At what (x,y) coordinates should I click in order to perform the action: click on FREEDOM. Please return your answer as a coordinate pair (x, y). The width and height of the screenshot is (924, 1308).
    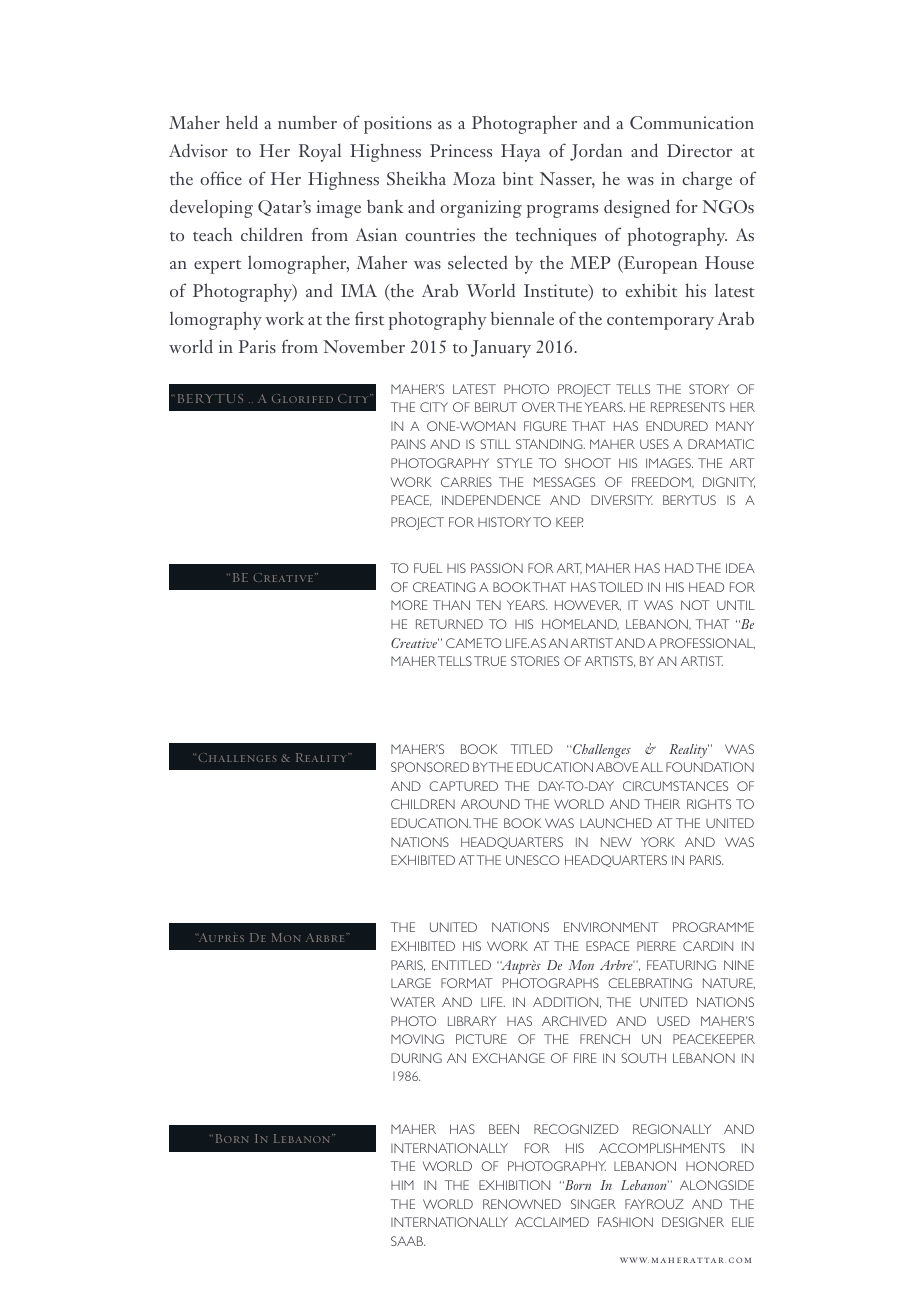
    Looking at the image, I should click on (662, 482).
